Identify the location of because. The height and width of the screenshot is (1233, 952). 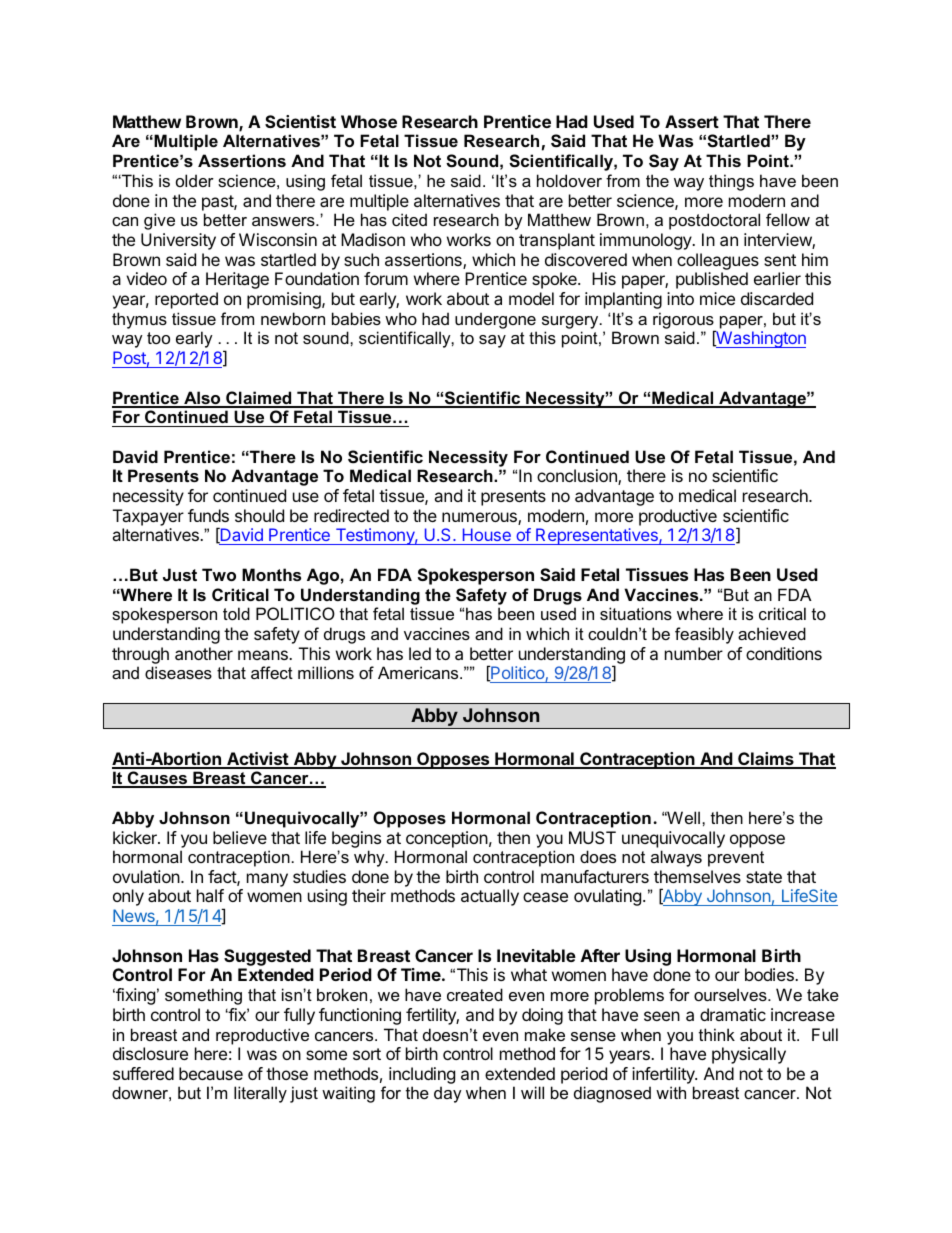
(211, 1073).
